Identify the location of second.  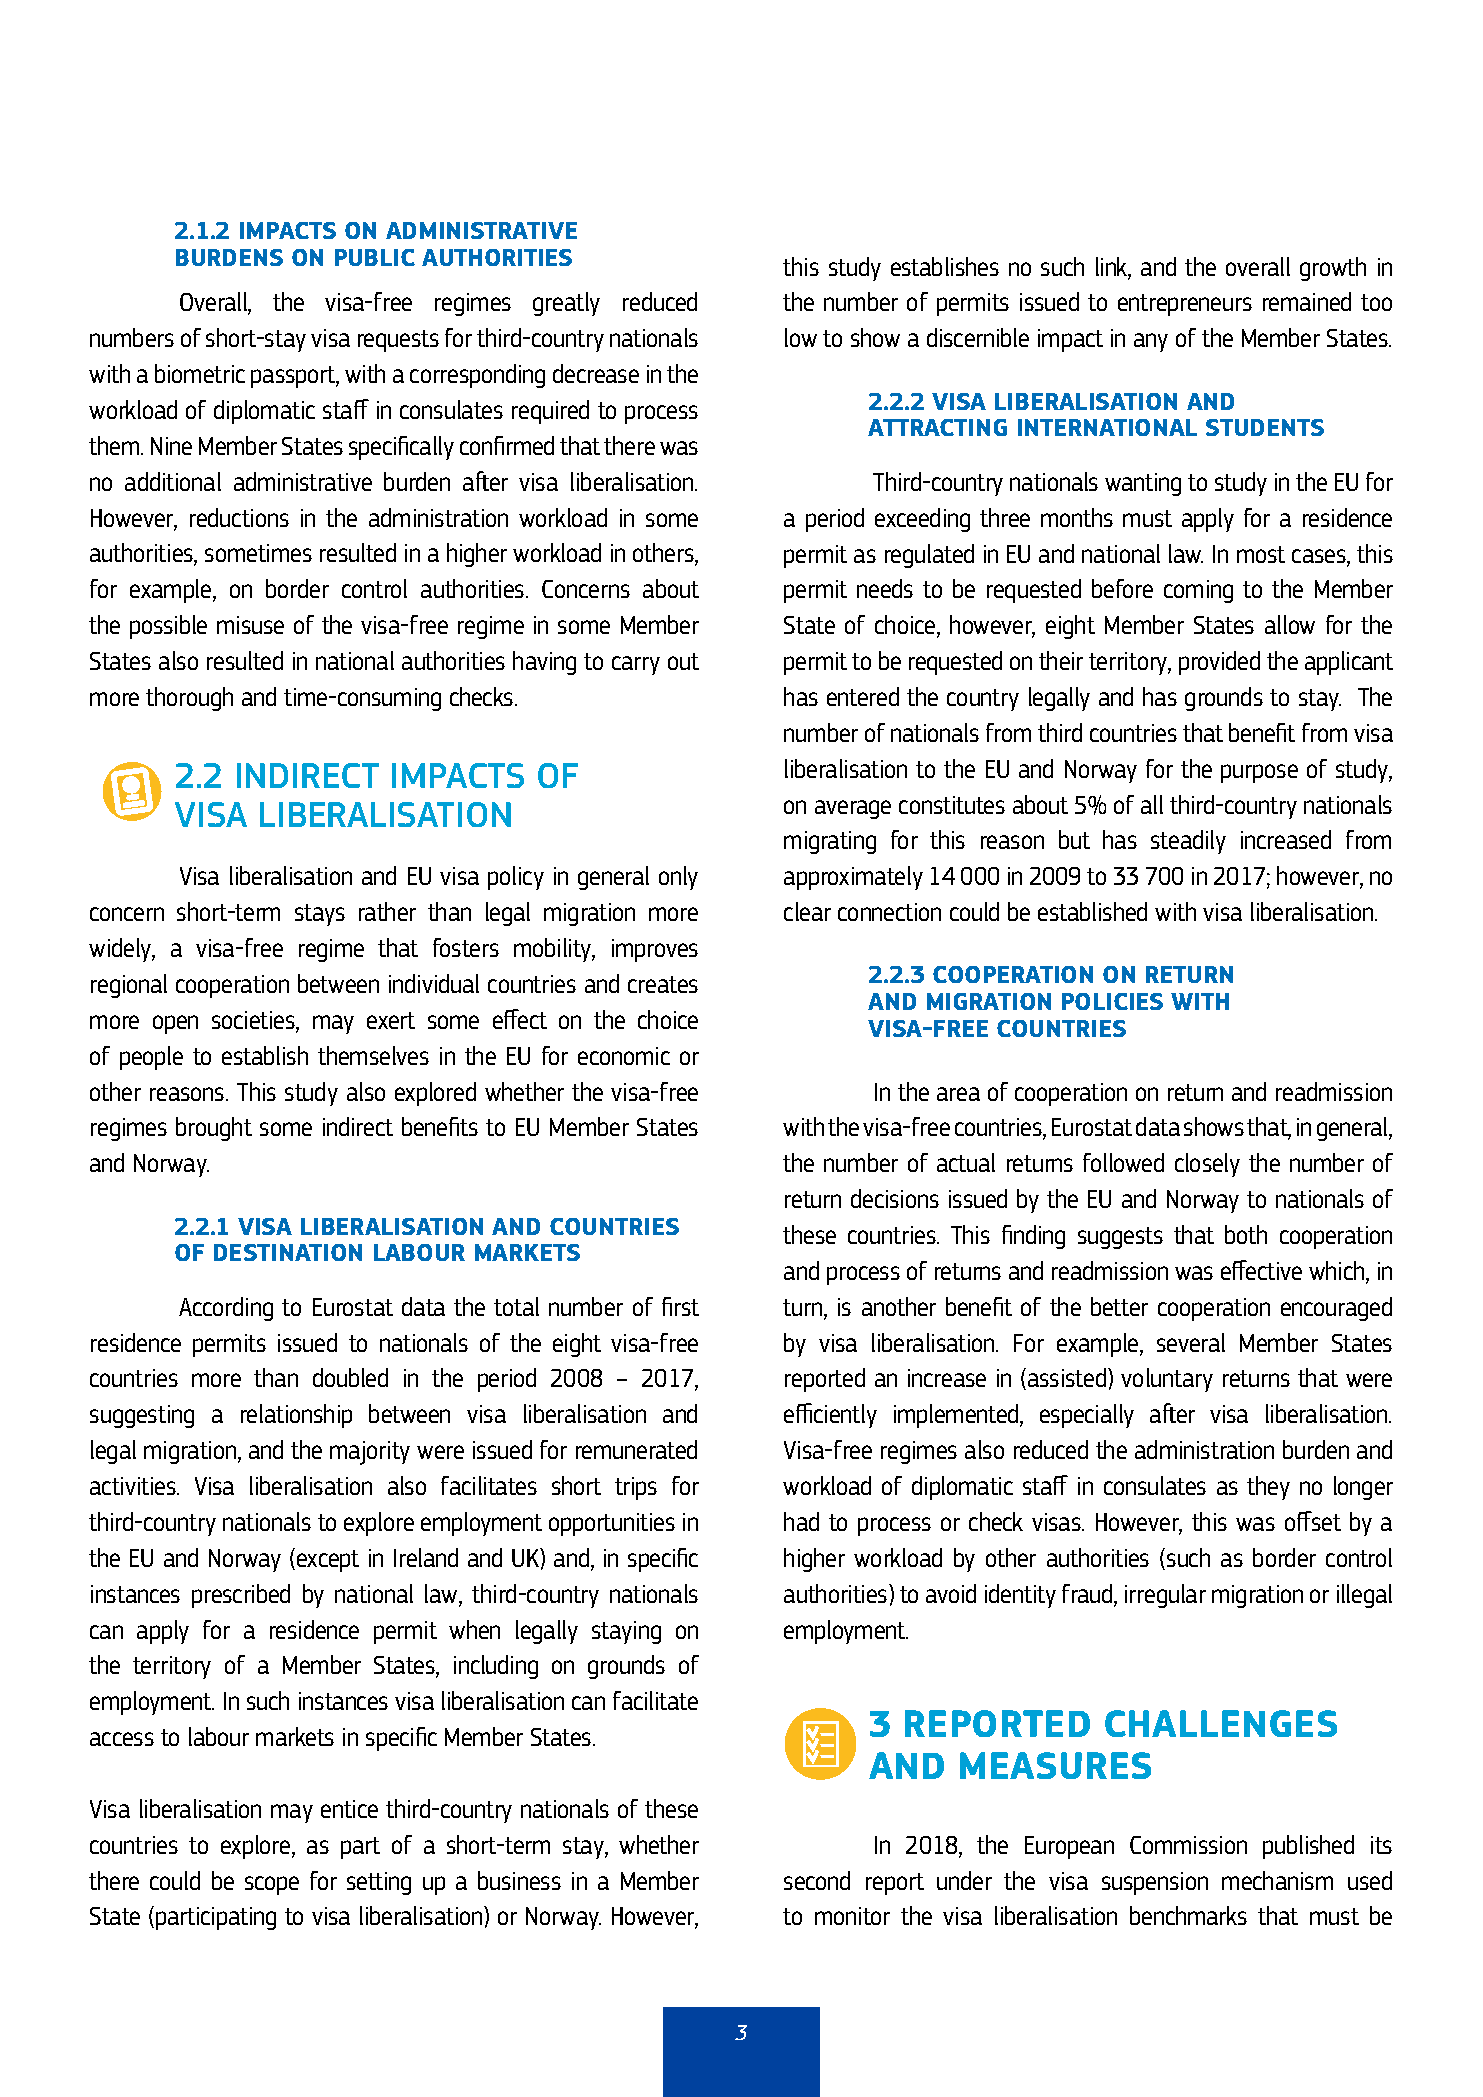
(817, 1880).
